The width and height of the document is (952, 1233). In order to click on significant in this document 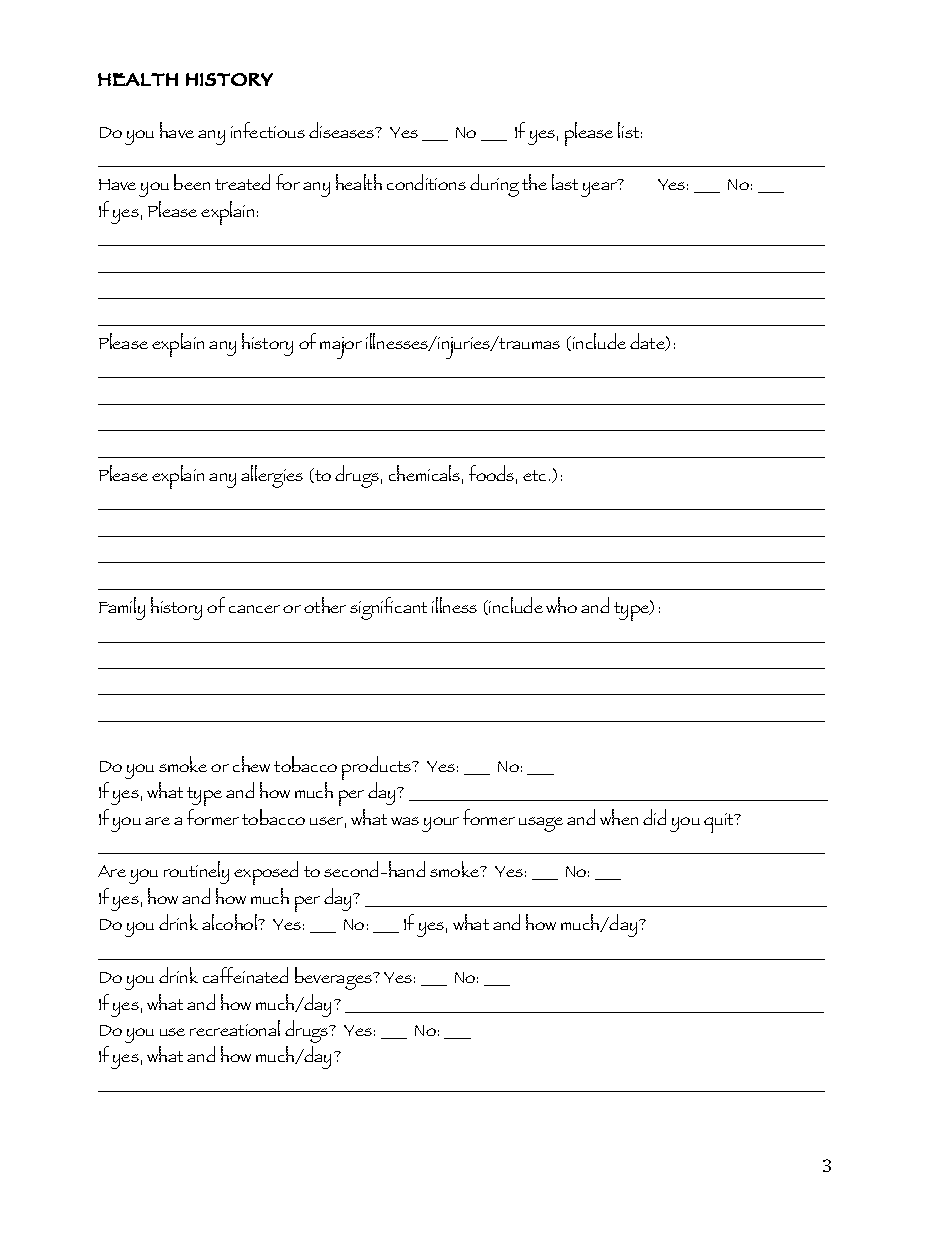, I will do `click(388, 608)`.
